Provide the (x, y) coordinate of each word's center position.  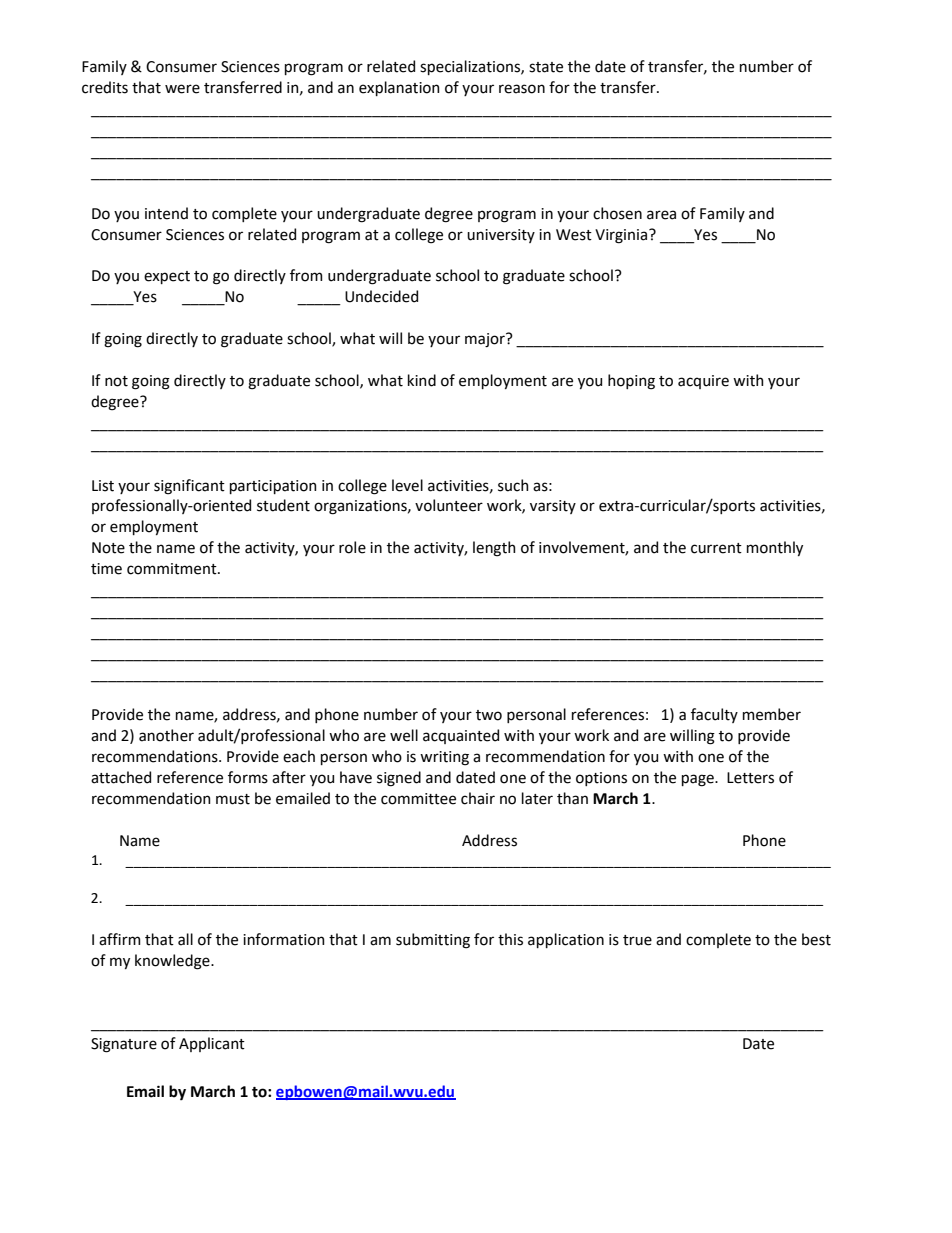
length (494, 549)
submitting (433, 941)
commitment (173, 569)
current (716, 548)
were (182, 89)
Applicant (212, 1044)
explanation (399, 88)
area (661, 215)
